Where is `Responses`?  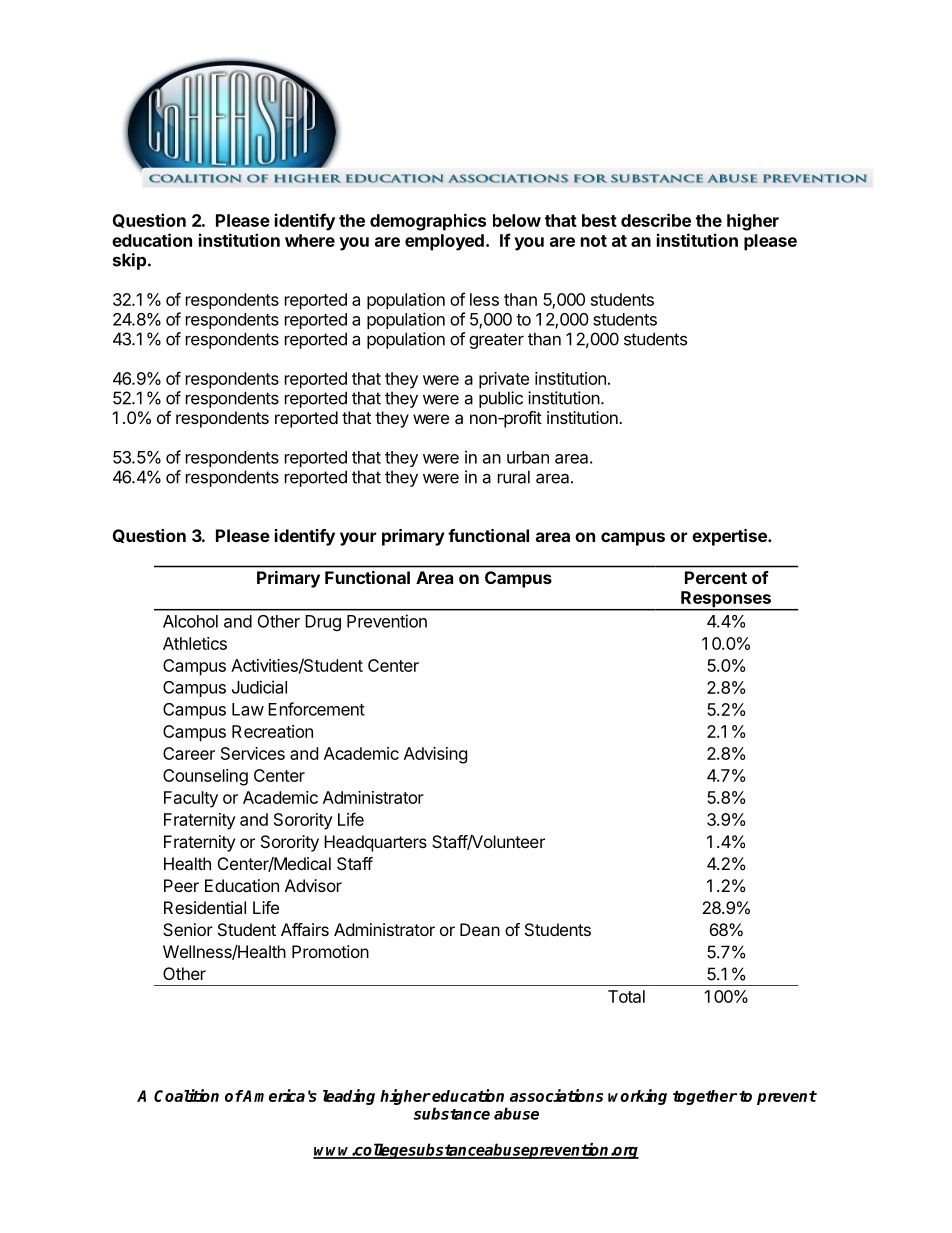 Responses is located at coordinates (726, 600).
